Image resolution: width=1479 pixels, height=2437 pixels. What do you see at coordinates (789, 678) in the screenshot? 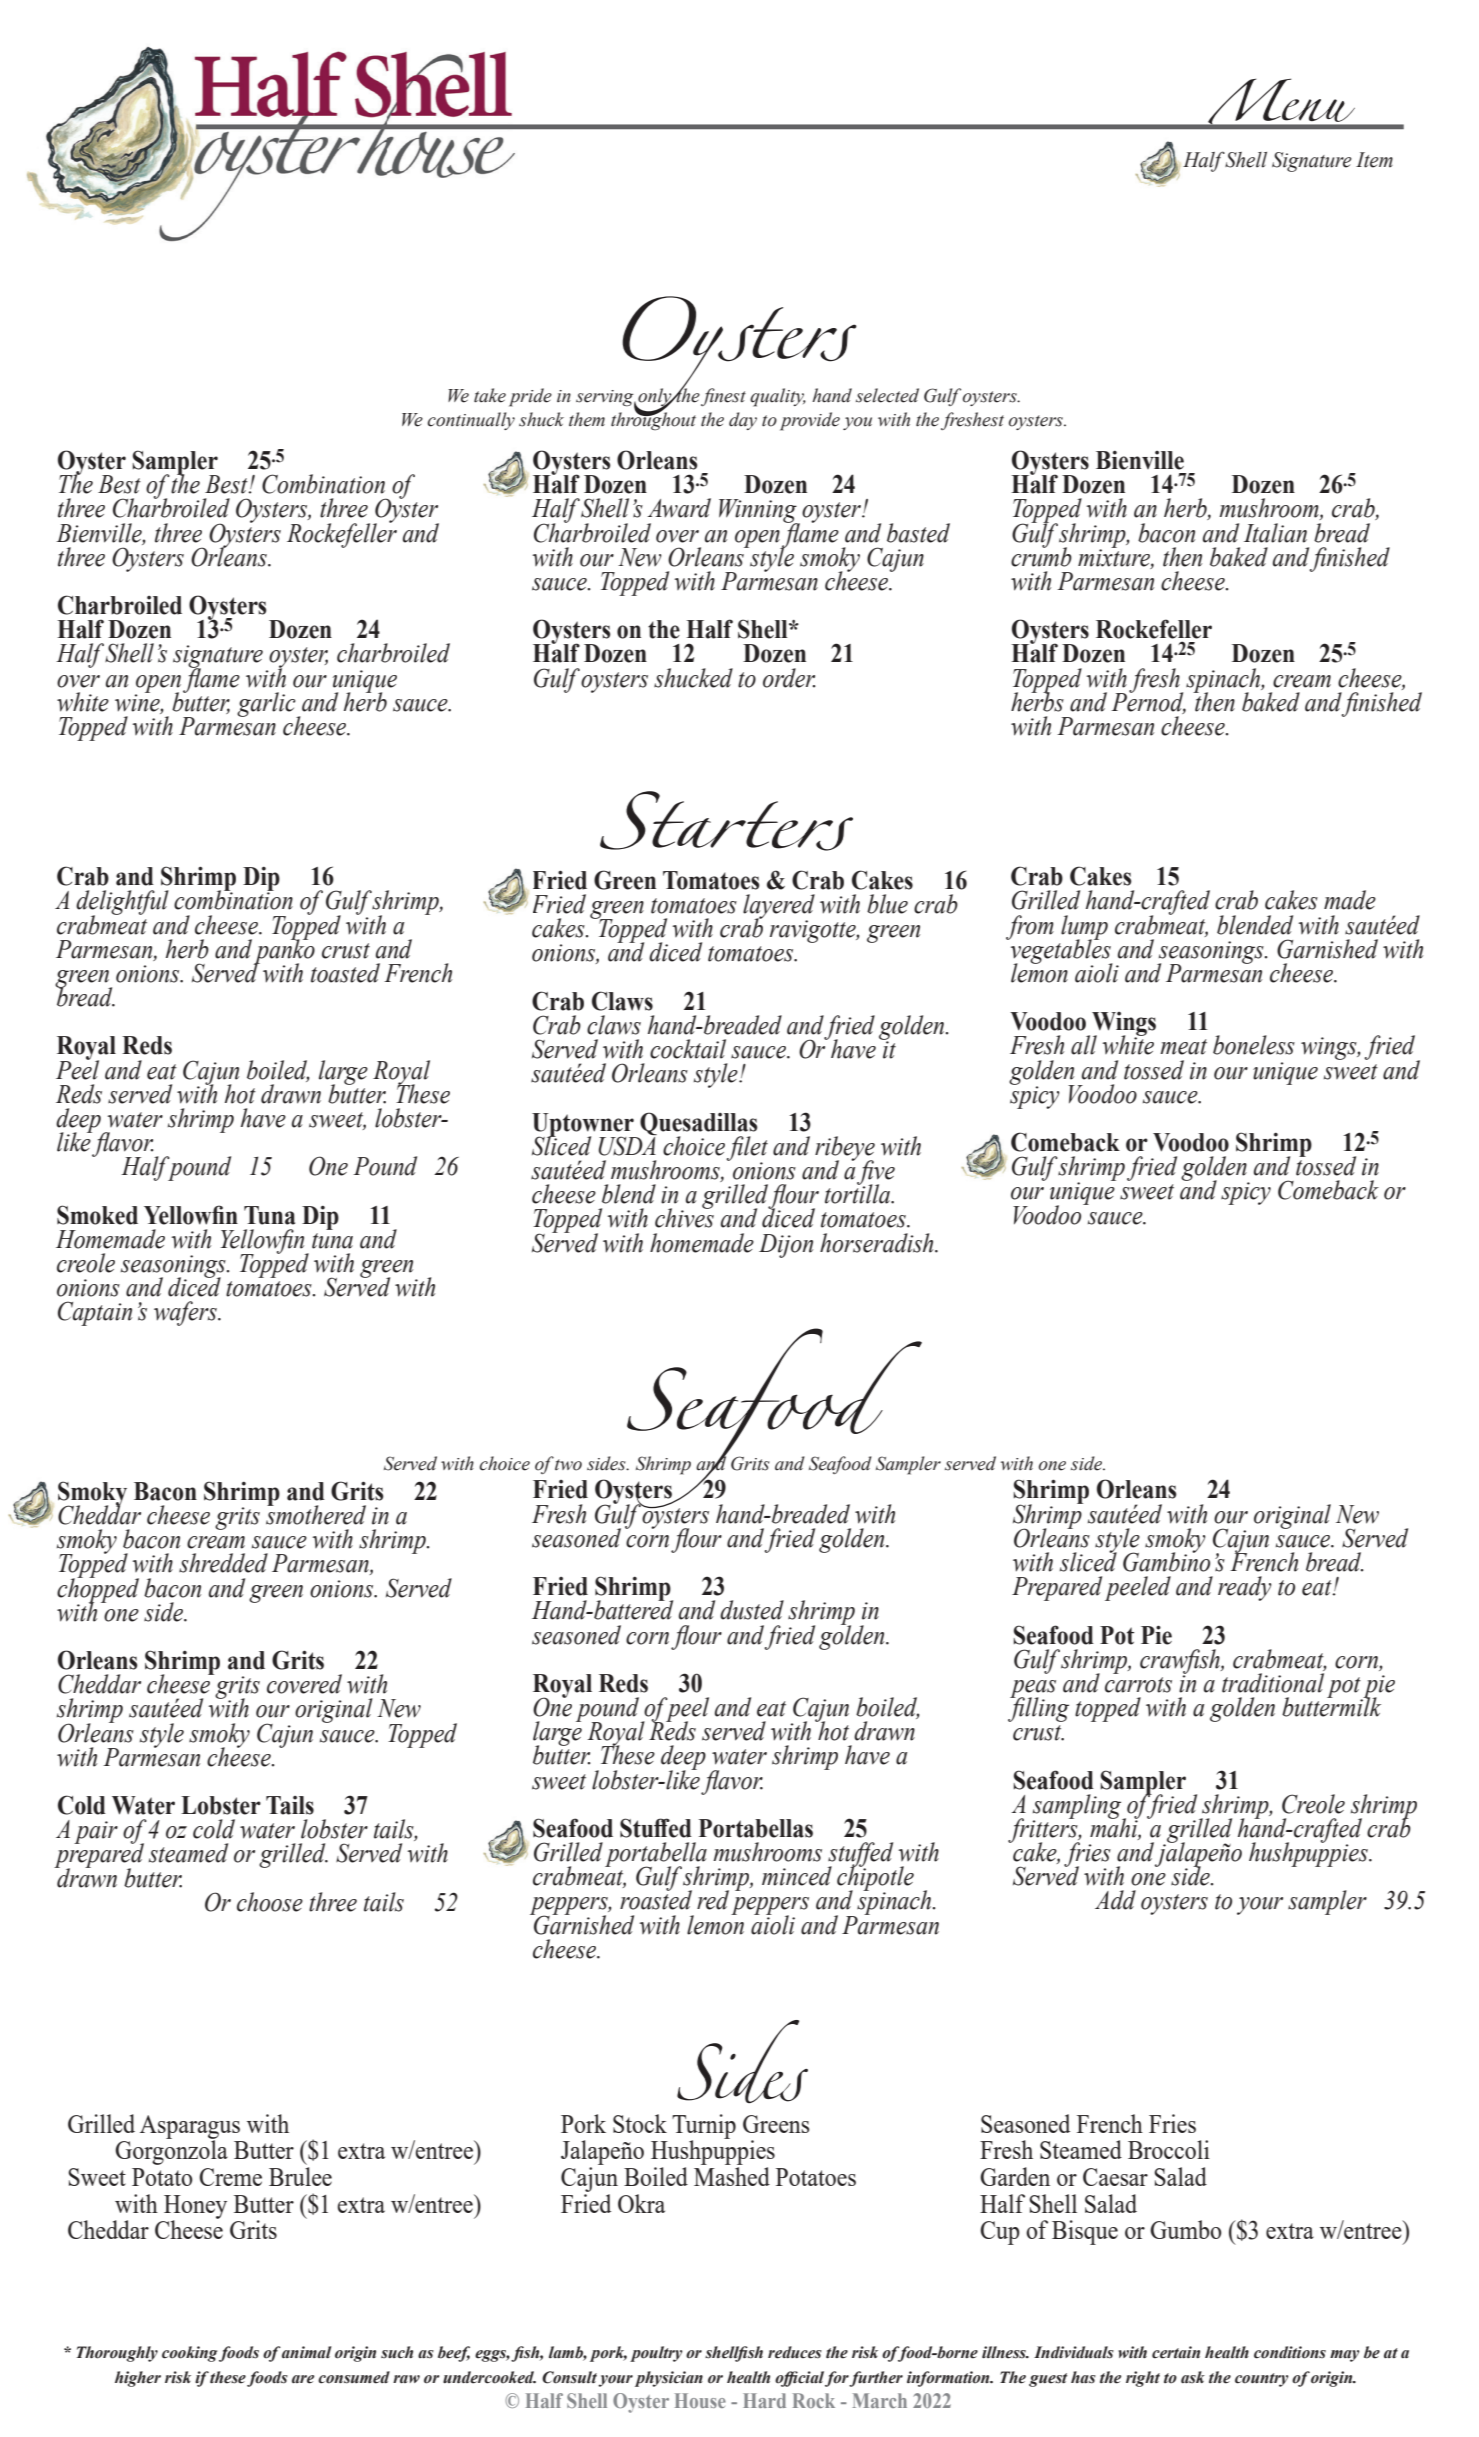
I see `order` at bounding box center [789, 678].
